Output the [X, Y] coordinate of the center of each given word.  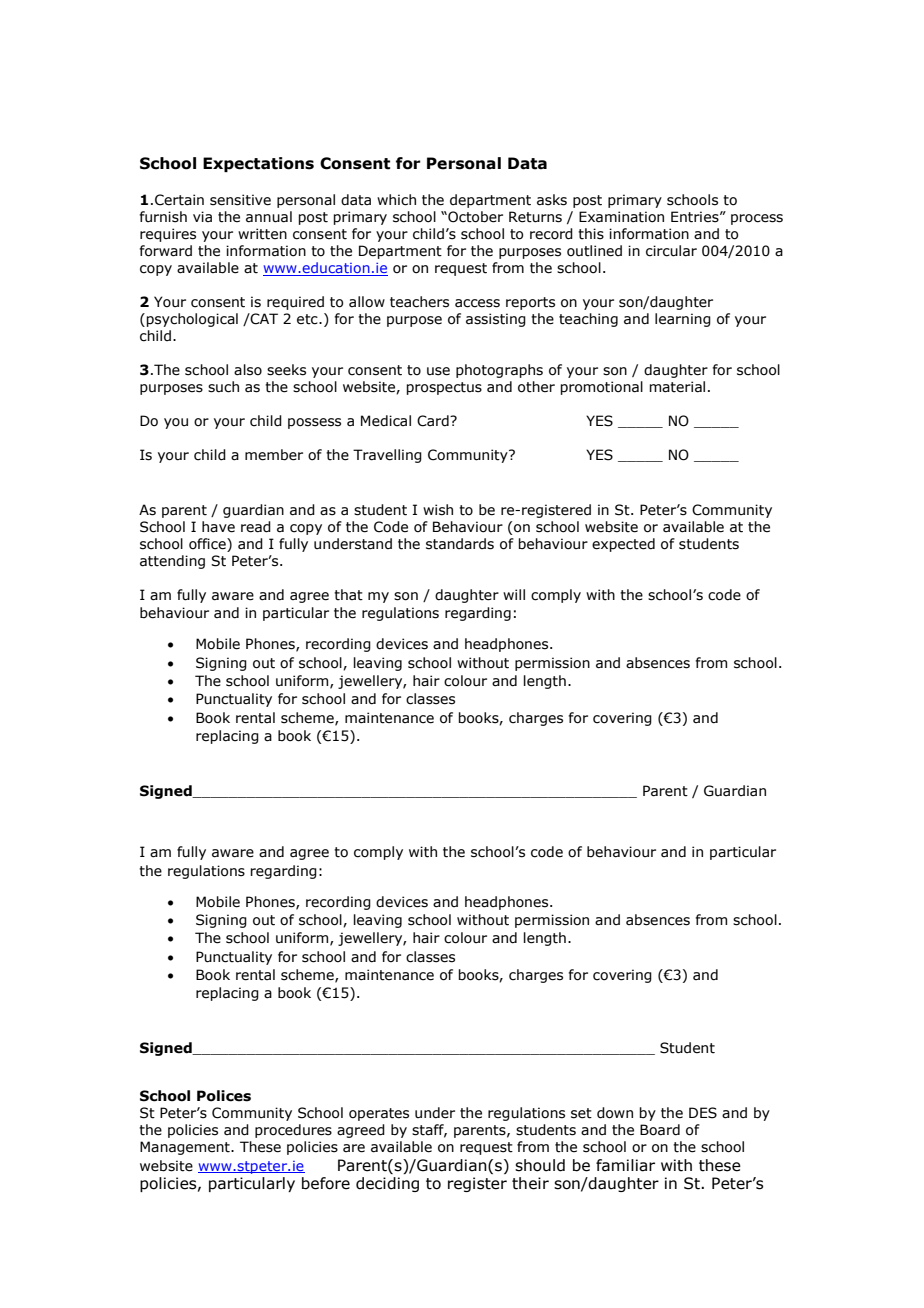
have [218, 527]
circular [671, 251]
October [474, 217]
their [530, 1183]
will [514, 594]
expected [623, 545]
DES [703, 1113]
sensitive [240, 200]
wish [438, 510]
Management [186, 1148]
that [348, 595]
